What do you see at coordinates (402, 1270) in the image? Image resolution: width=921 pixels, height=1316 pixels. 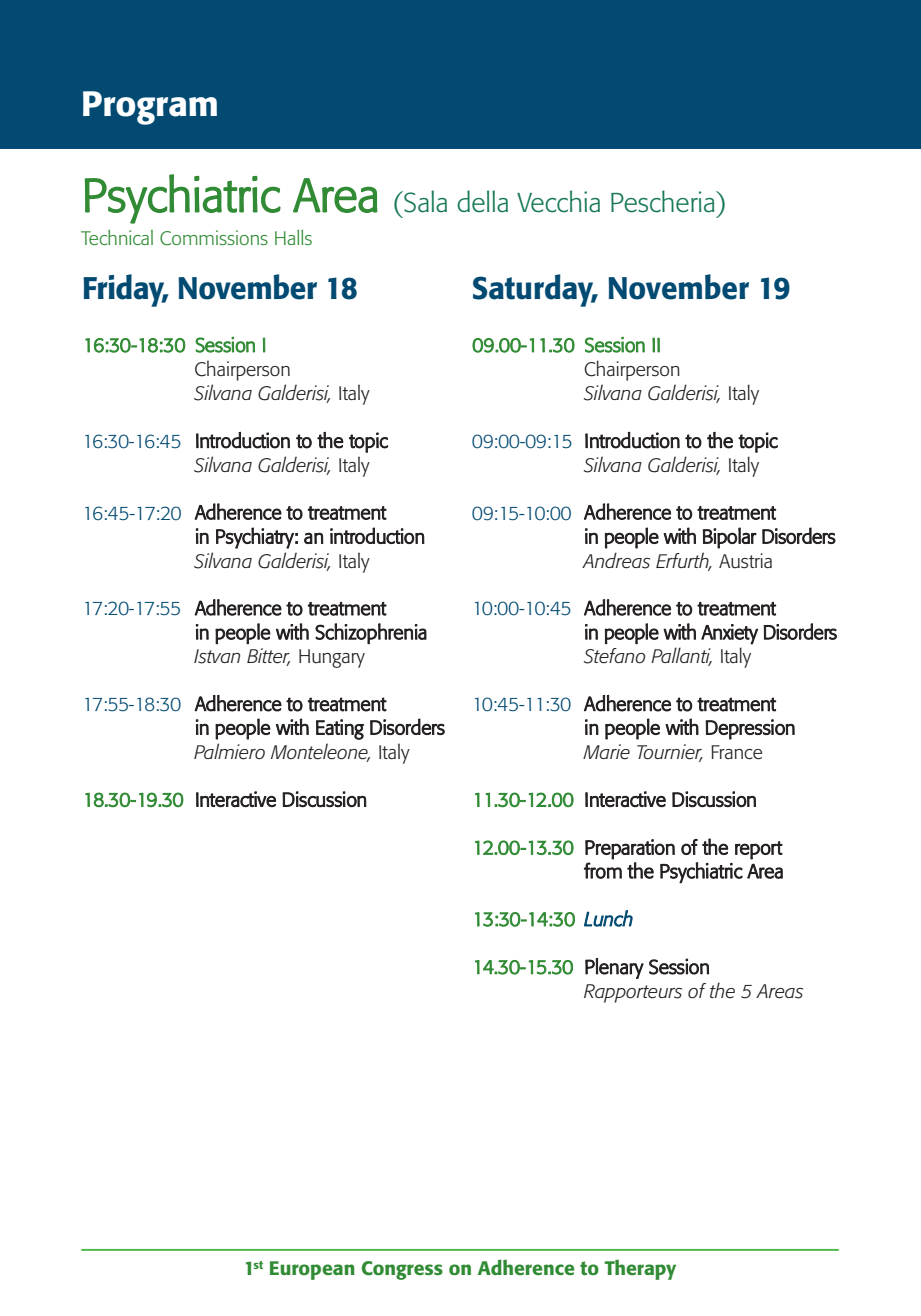 I see `Congress` at bounding box center [402, 1270].
